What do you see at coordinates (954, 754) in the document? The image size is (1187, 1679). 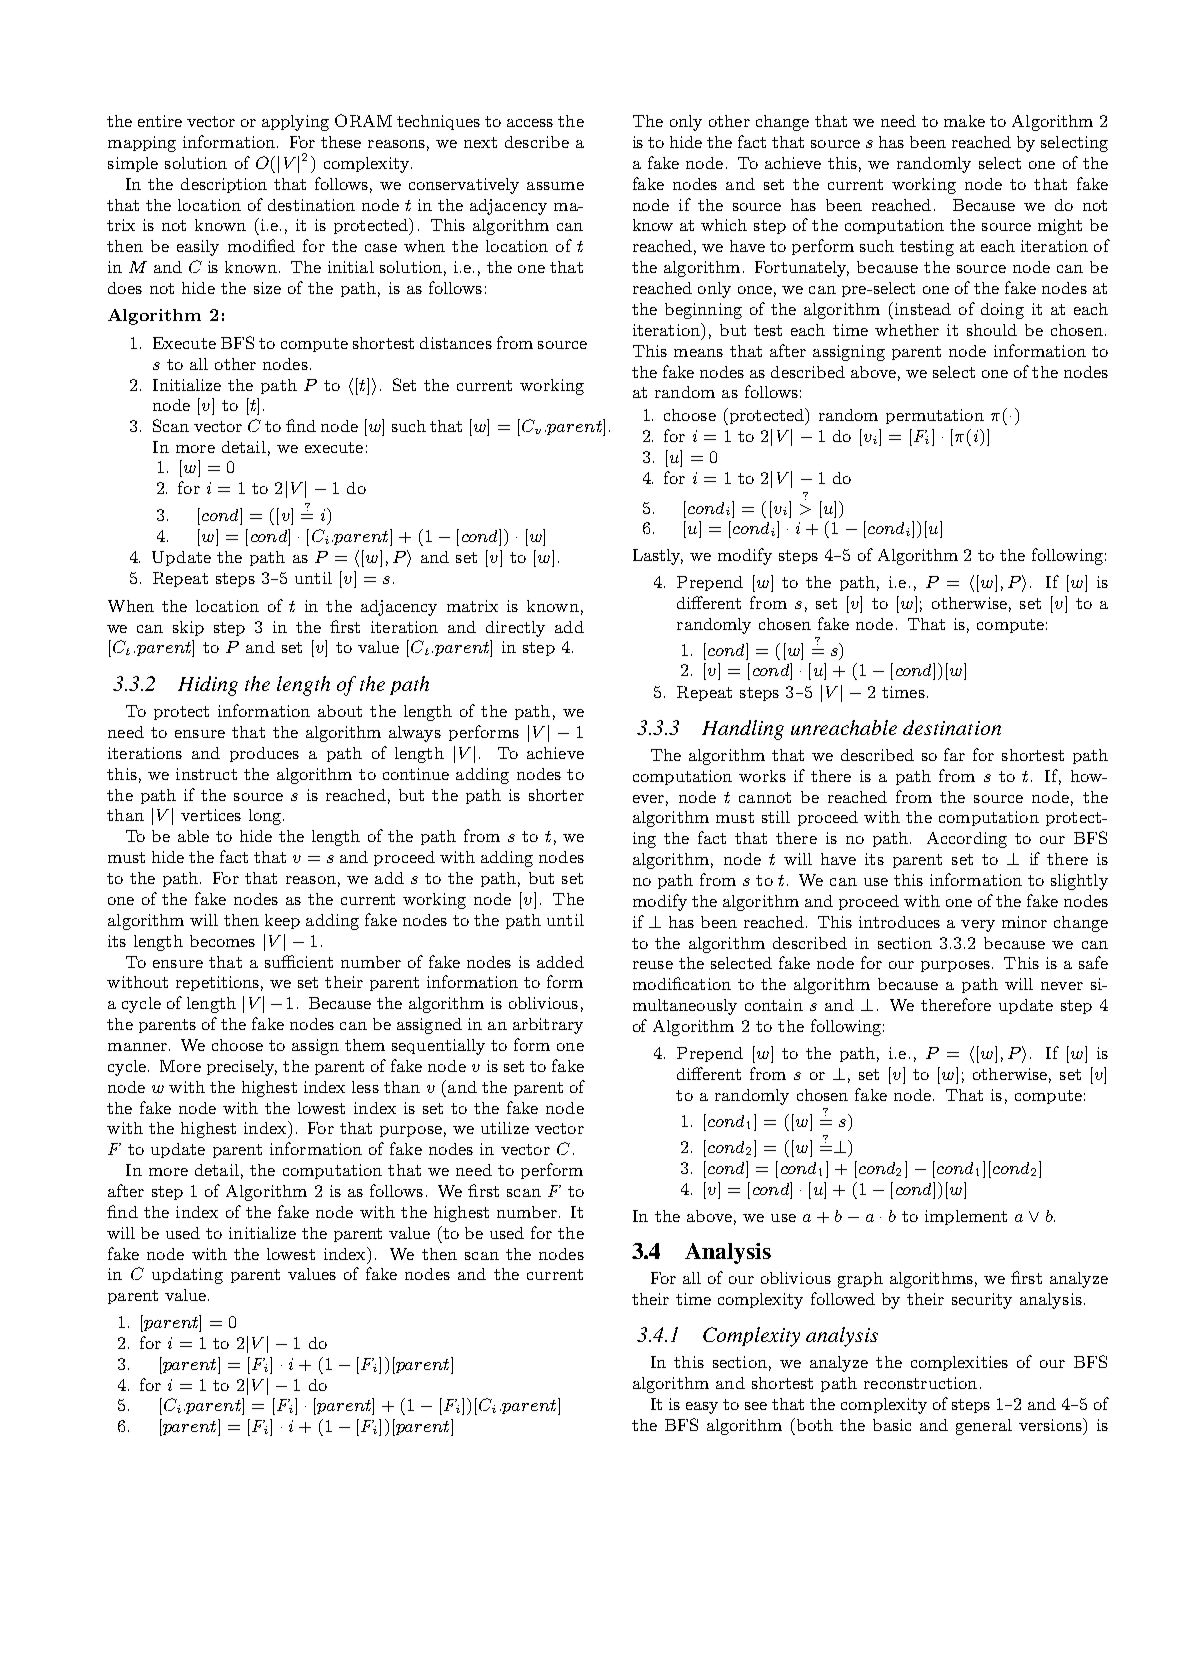 I see `far` at bounding box center [954, 754].
